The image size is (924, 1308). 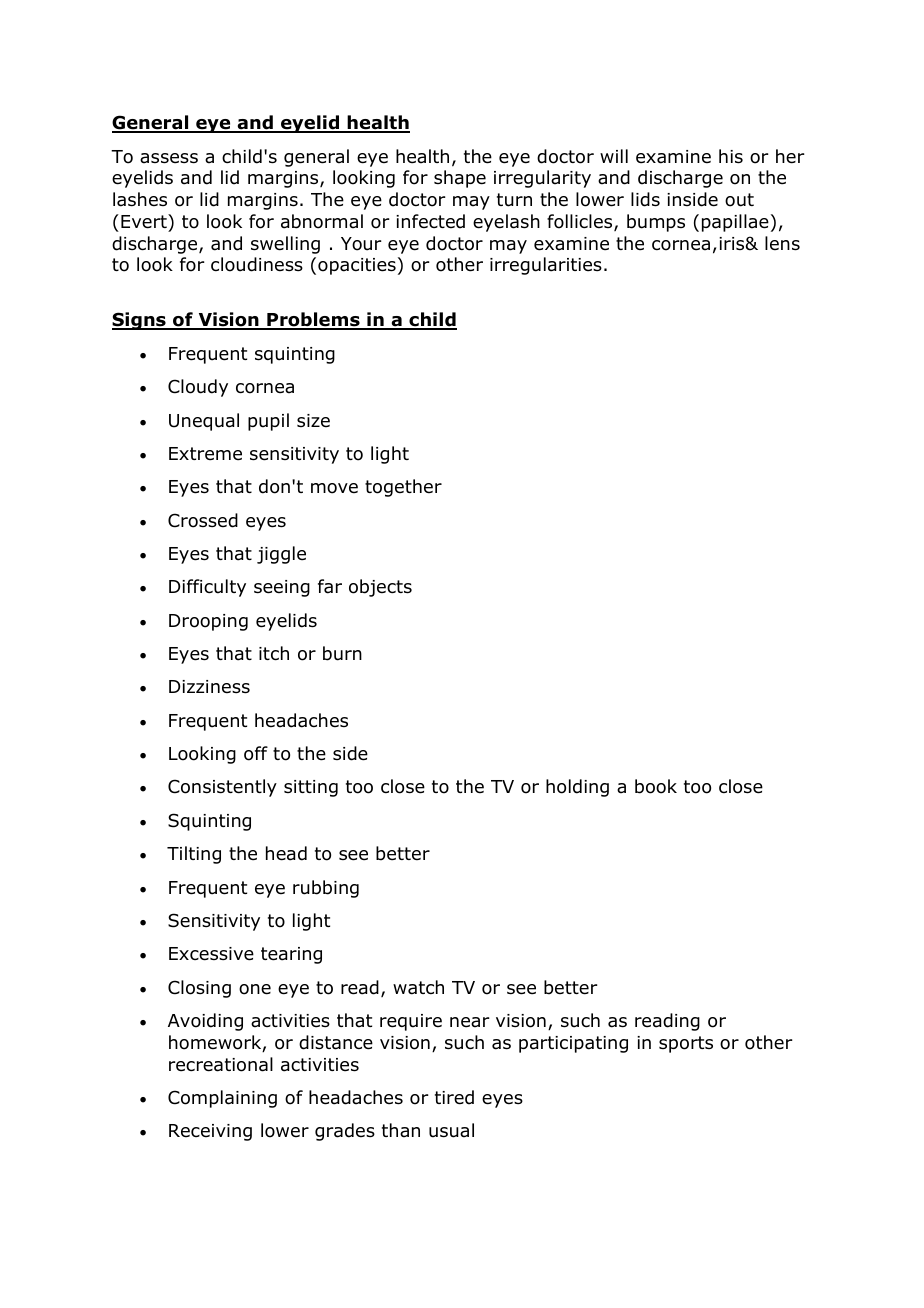 What do you see at coordinates (204, 422) in the screenshot?
I see `Unequal` at bounding box center [204, 422].
